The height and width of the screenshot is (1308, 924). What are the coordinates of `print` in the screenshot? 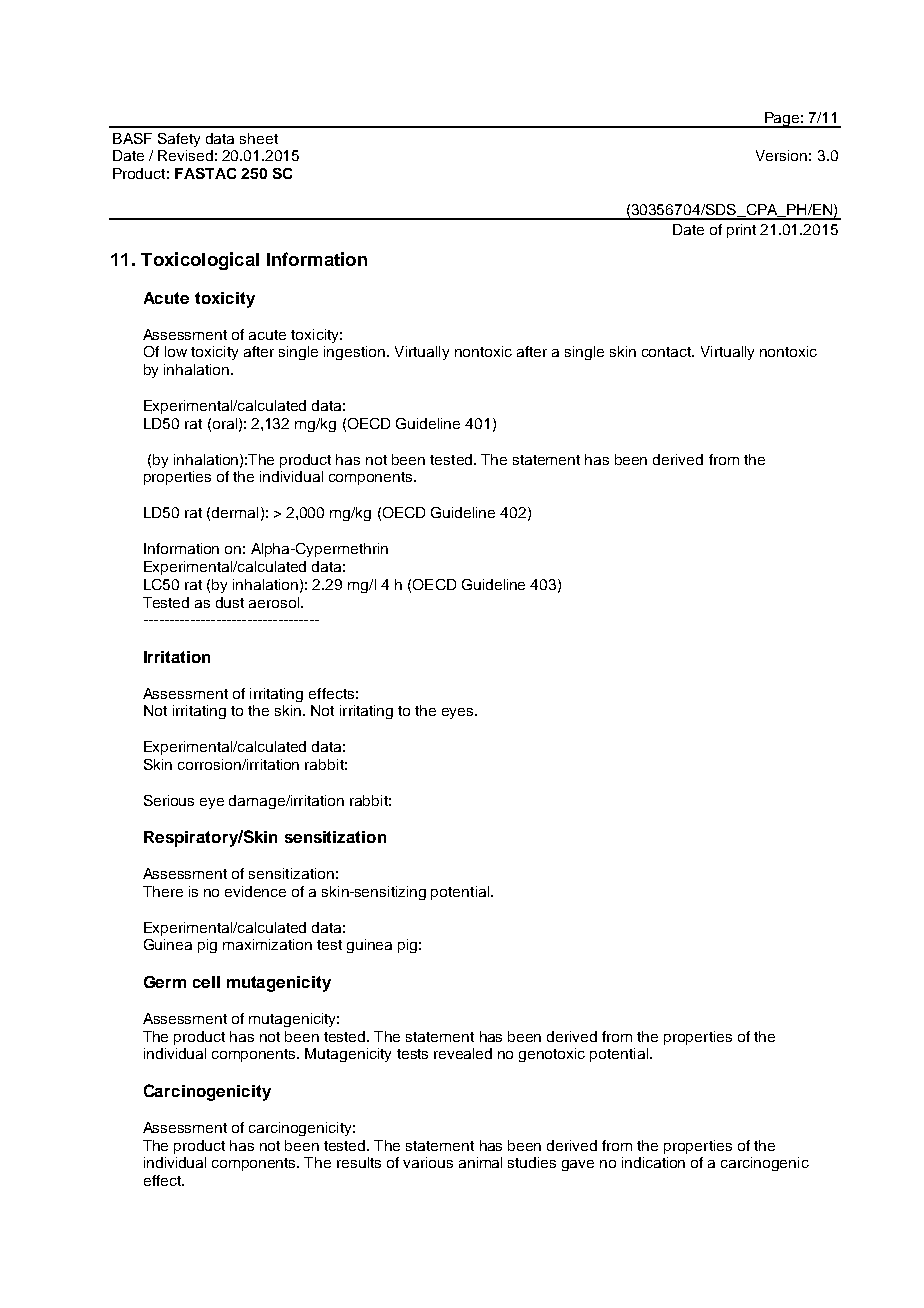 It's located at (741, 231).
